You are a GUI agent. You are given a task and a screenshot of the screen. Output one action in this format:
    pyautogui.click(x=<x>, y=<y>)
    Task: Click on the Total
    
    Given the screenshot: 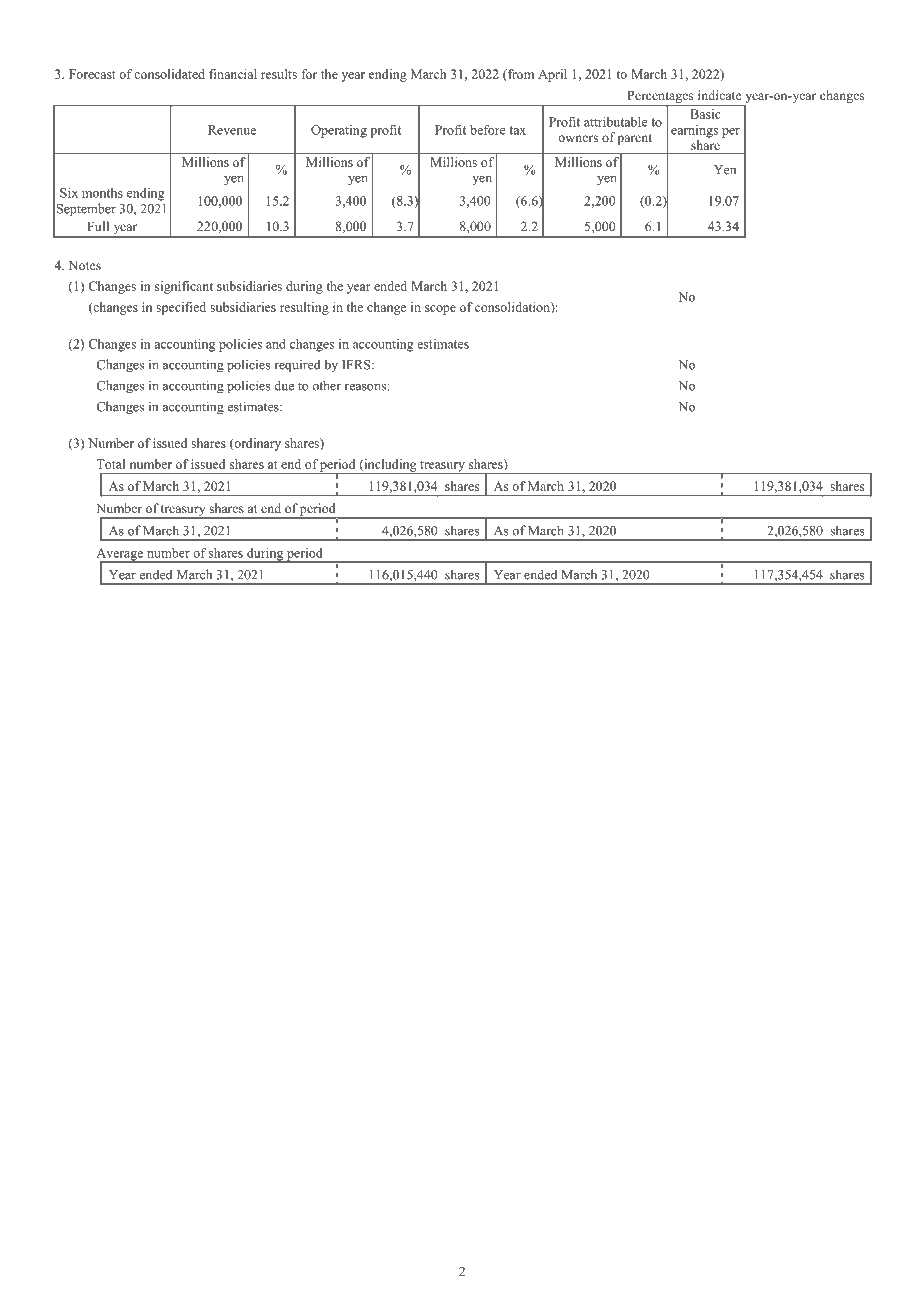 What is the action you would take?
    pyautogui.click(x=110, y=464)
